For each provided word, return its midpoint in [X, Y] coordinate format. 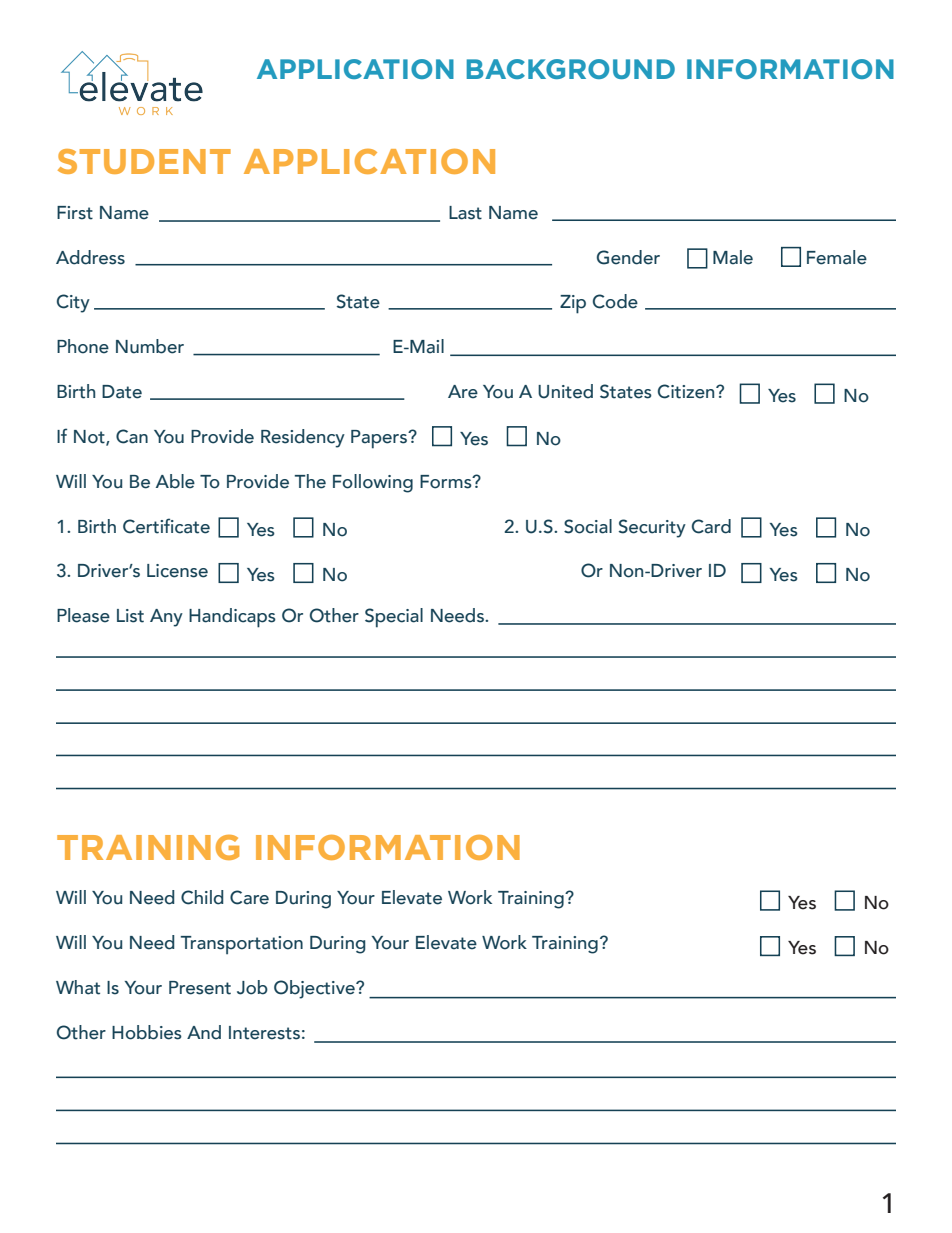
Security [652, 528]
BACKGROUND [571, 69]
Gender [628, 257]
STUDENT [144, 161]
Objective [315, 989]
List [130, 616]
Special [394, 618]
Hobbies [147, 1032]
